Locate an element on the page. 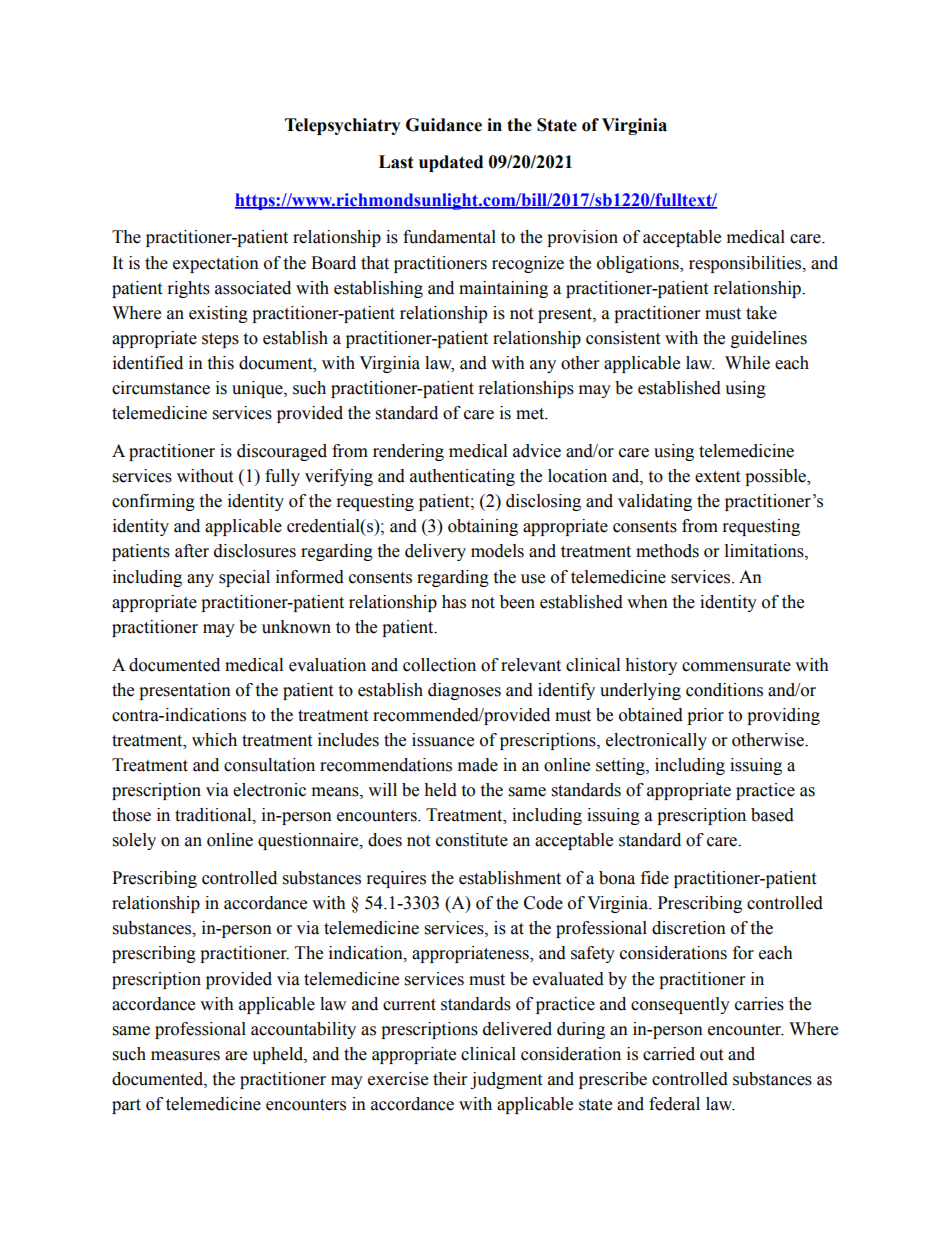  authenticating is located at coordinates (462, 477).
